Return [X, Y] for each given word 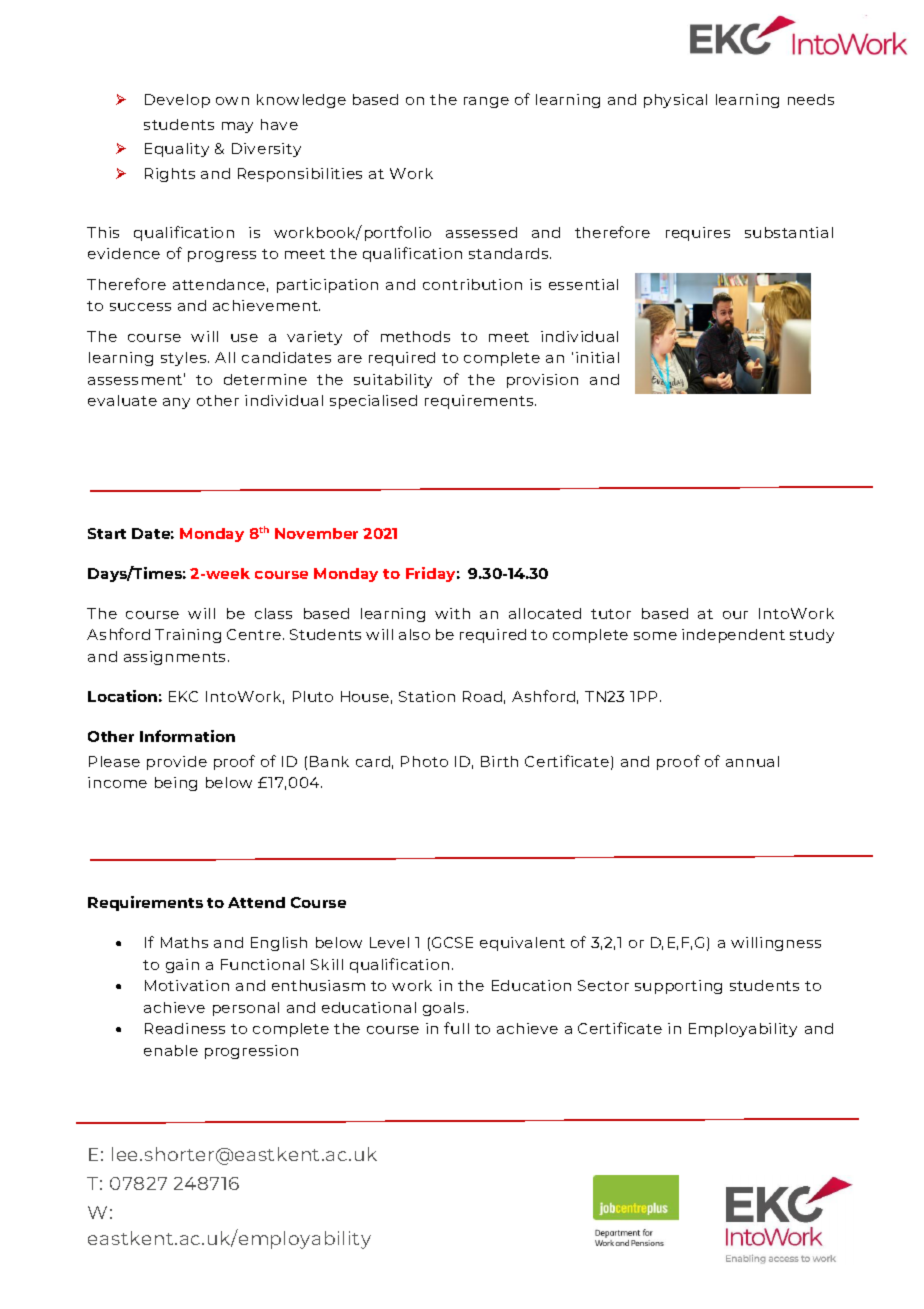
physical [675, 101]
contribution [472, 284]
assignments [176, 658]
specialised [373, 402]
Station [427, 696]
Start [107, 533]
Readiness [185, 1028]
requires [698, 234]
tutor [611, 614]
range [486, 102]
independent [733, 636]
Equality [177, 150]
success [140, 307]
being [176, 784]
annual [752, 761]
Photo [424, 761]
